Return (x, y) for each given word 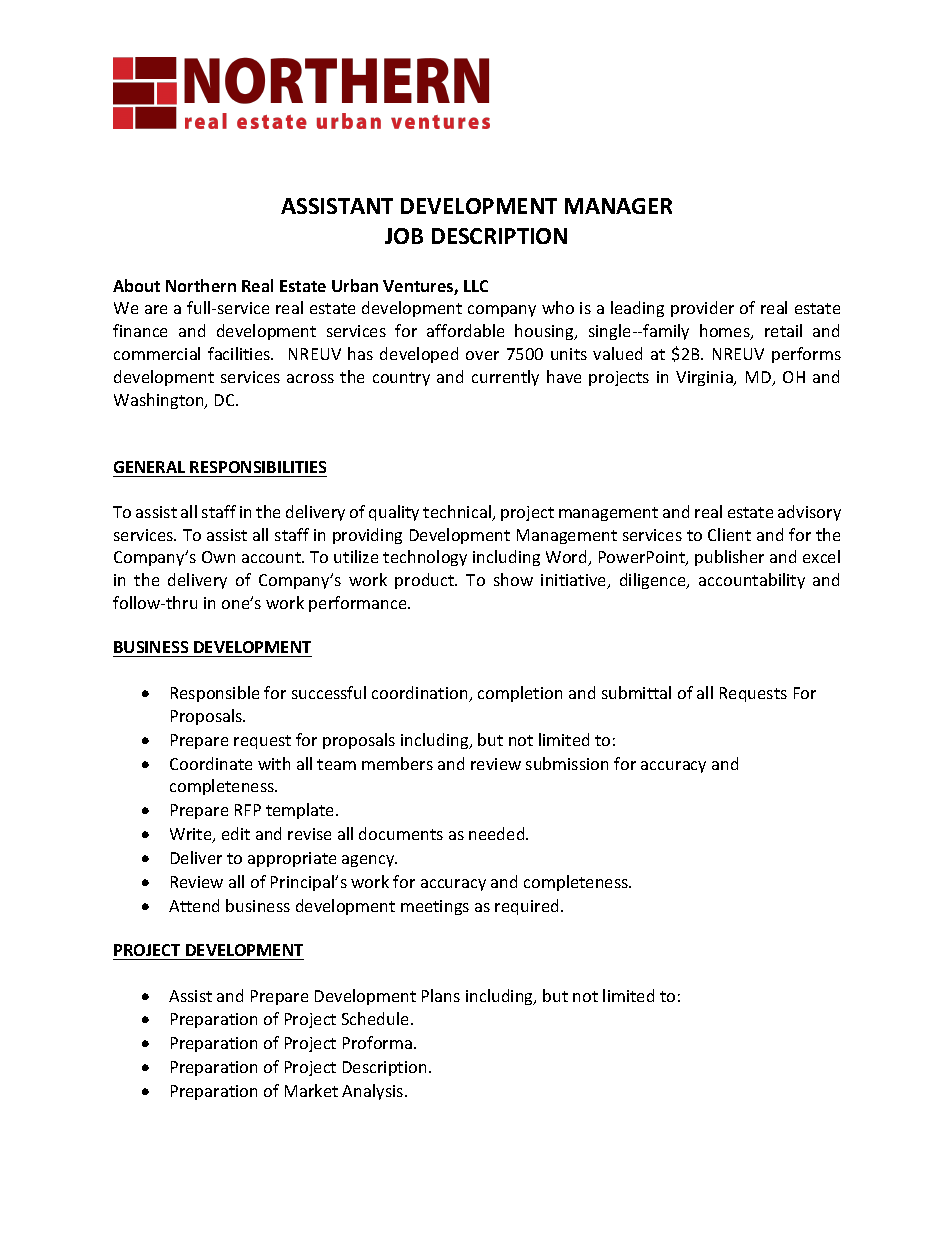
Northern (201, 285)
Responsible (215, 694)
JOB (404, 236)
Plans (441, 995)
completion (520, 694)
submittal (636, 692)
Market (311, 1090)
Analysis (374, 1092)
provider (702, 309)
